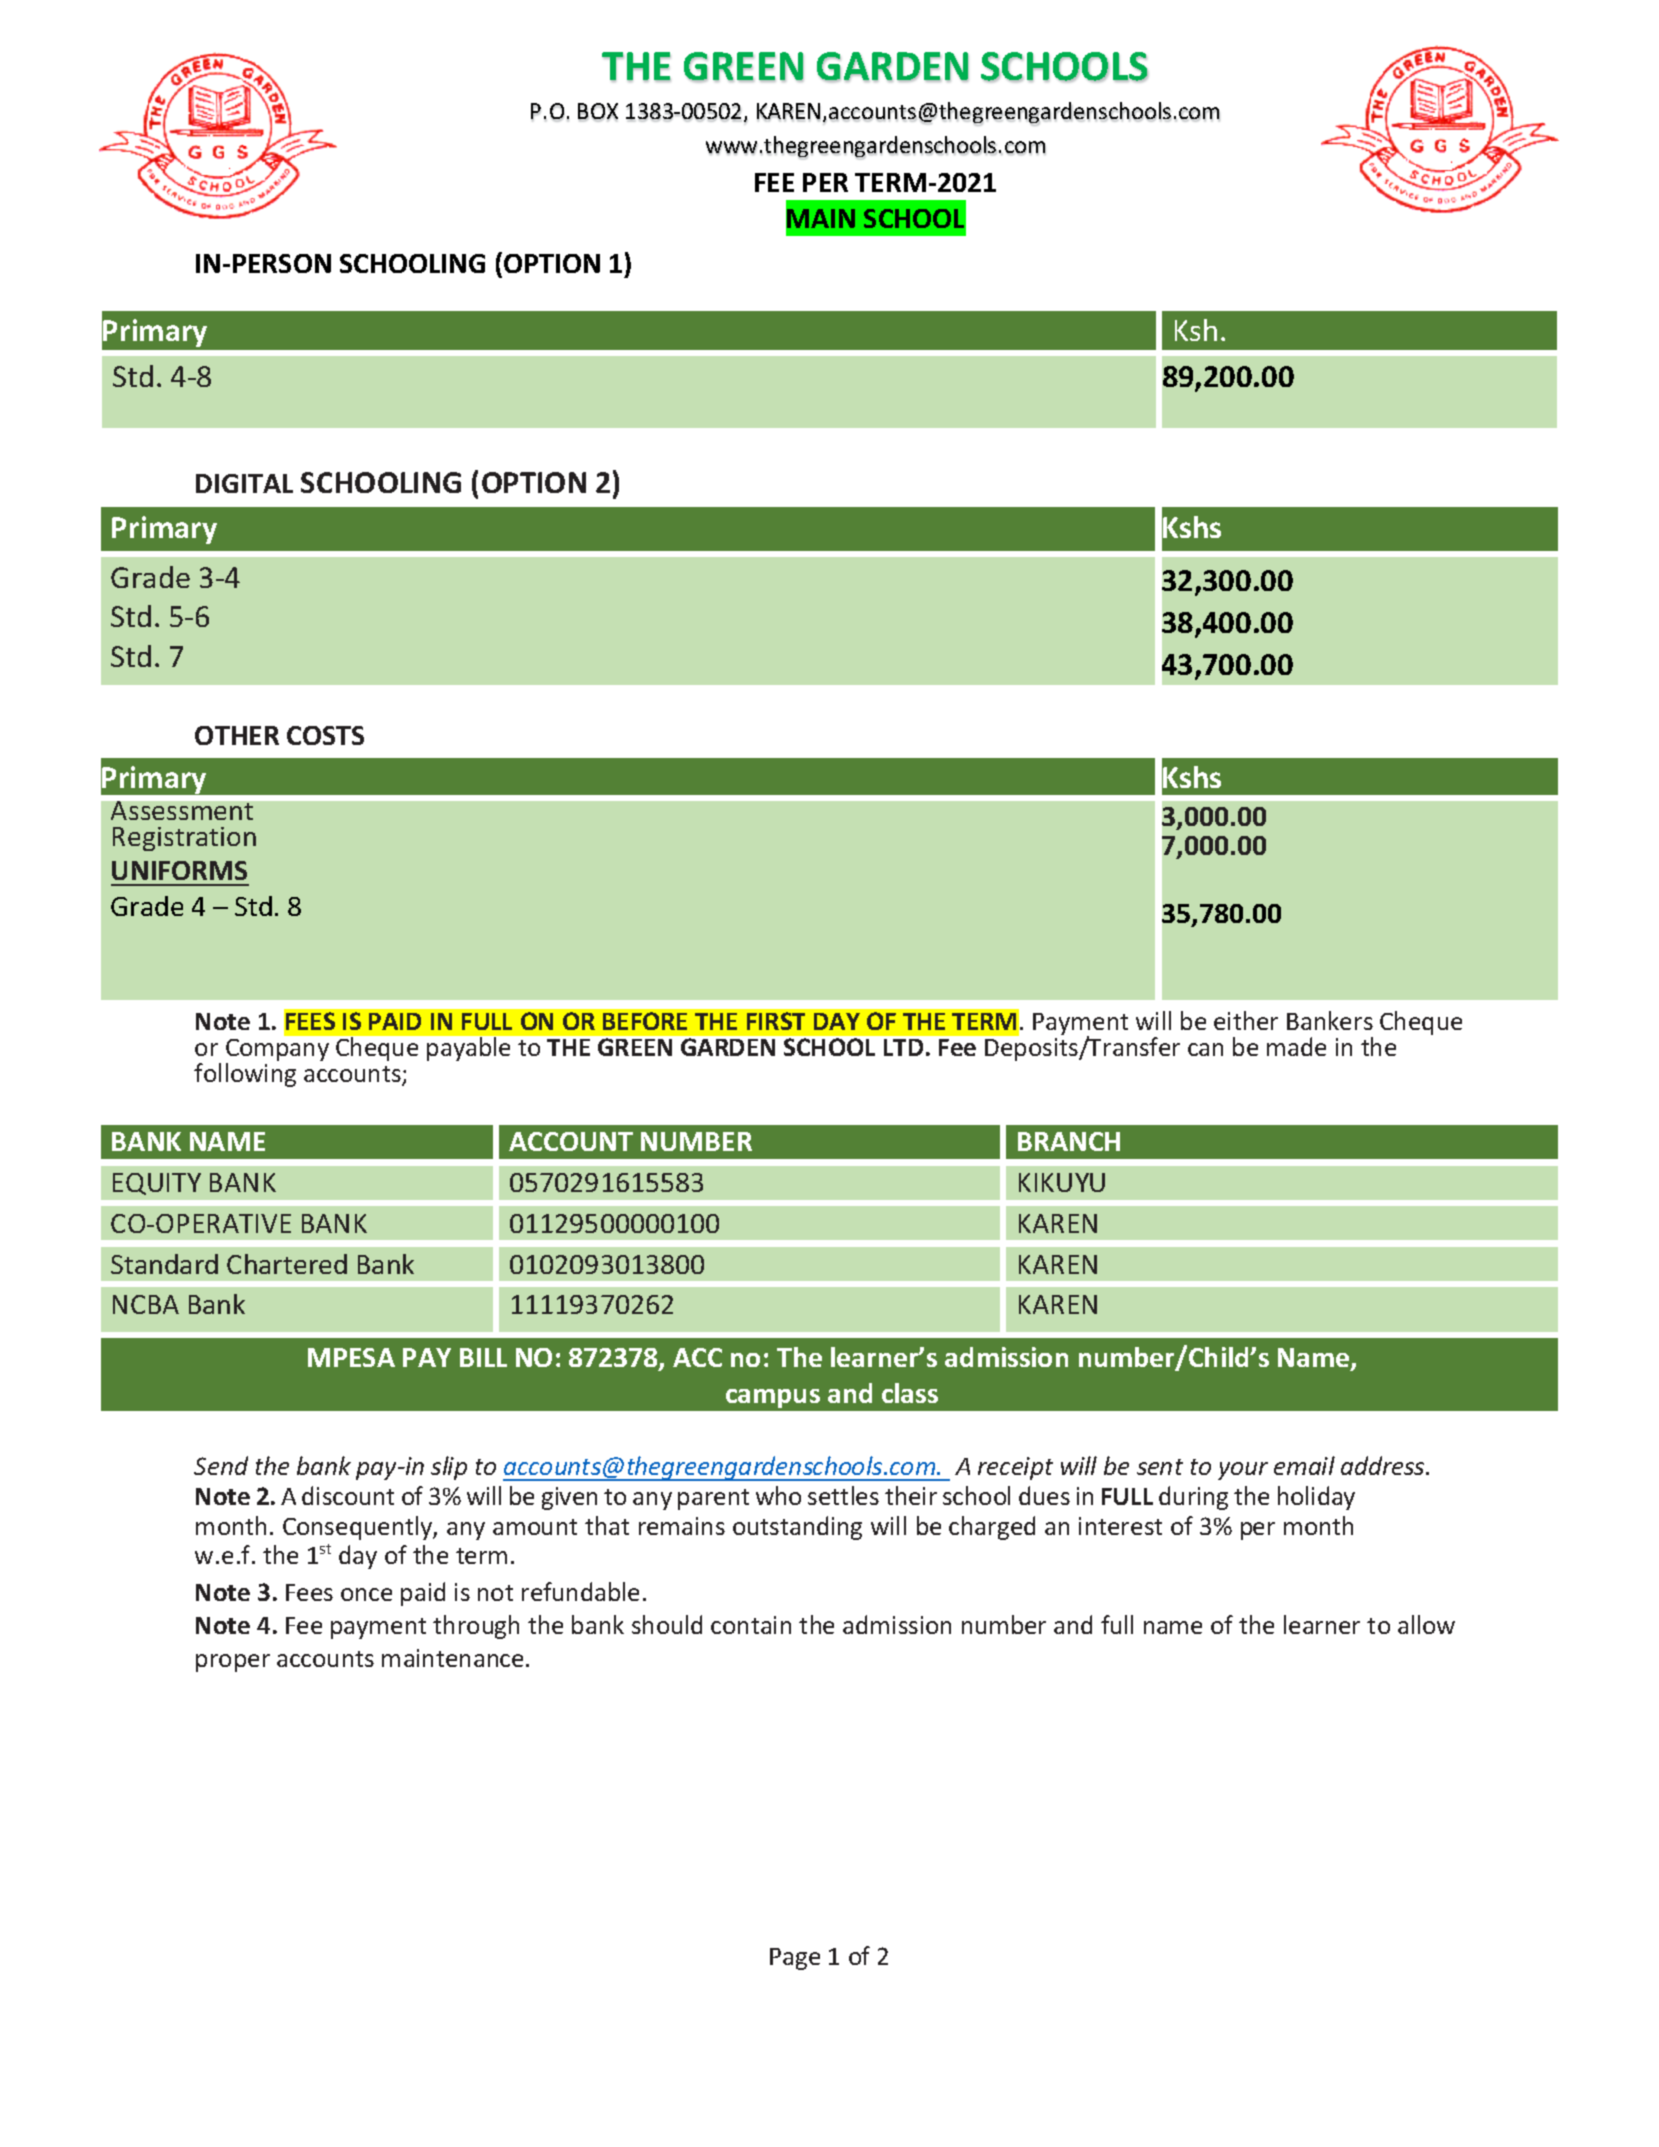 This image has width=1659, height=2147. Describe the element at coordinates (233, 1663) in the image. I see `proper` at that location.
